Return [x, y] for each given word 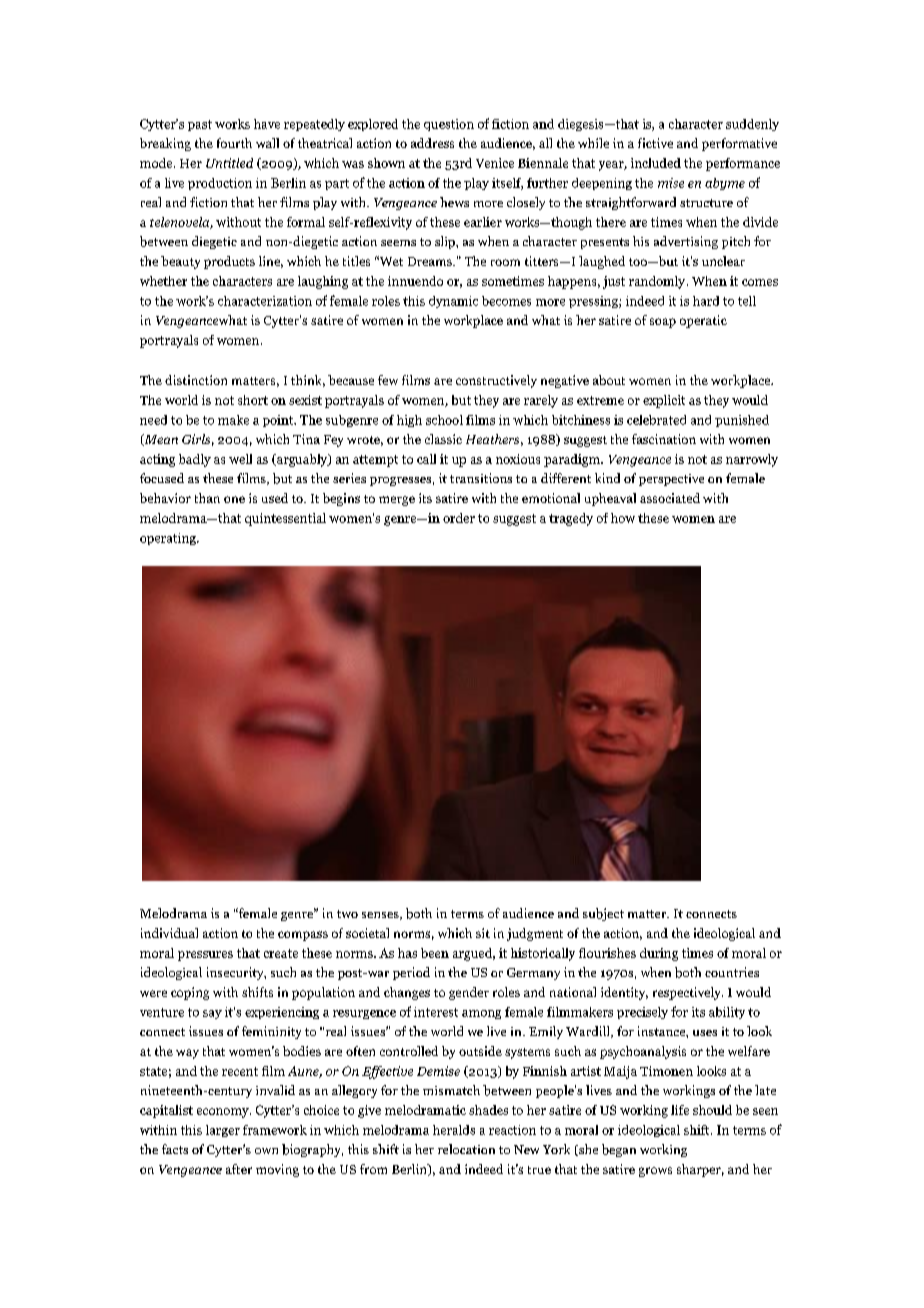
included [656, 163]
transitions [481, 478]
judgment [535, 934]
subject [603, 914]
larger [223, 1131]
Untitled [229, 163]
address [432, 143]
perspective [671, 480]
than [207, 498]
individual [169, 933]
